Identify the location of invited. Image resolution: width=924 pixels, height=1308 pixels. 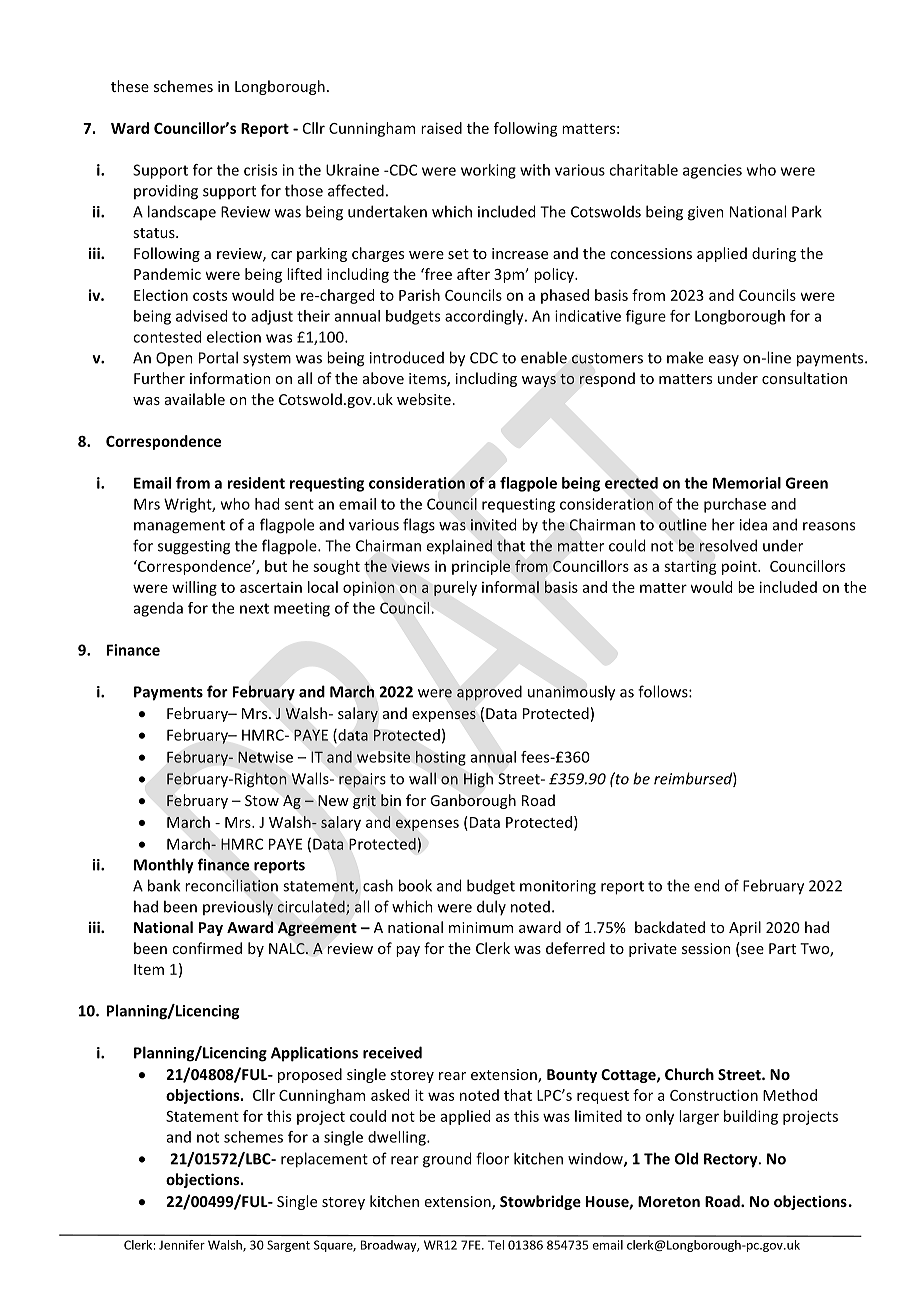
(493, 524).
